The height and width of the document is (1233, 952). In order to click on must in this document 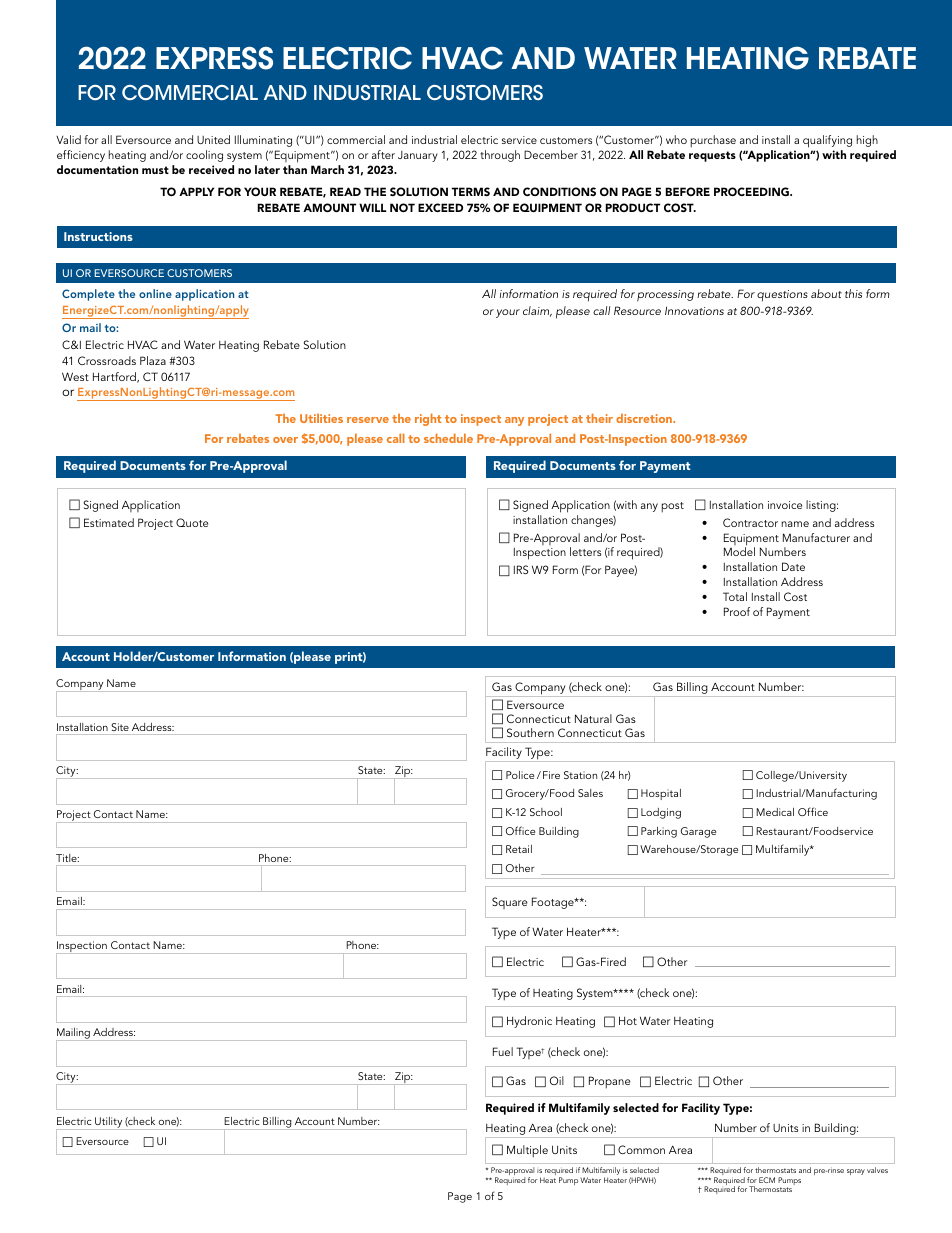, I will do `click(155, 170)`.
